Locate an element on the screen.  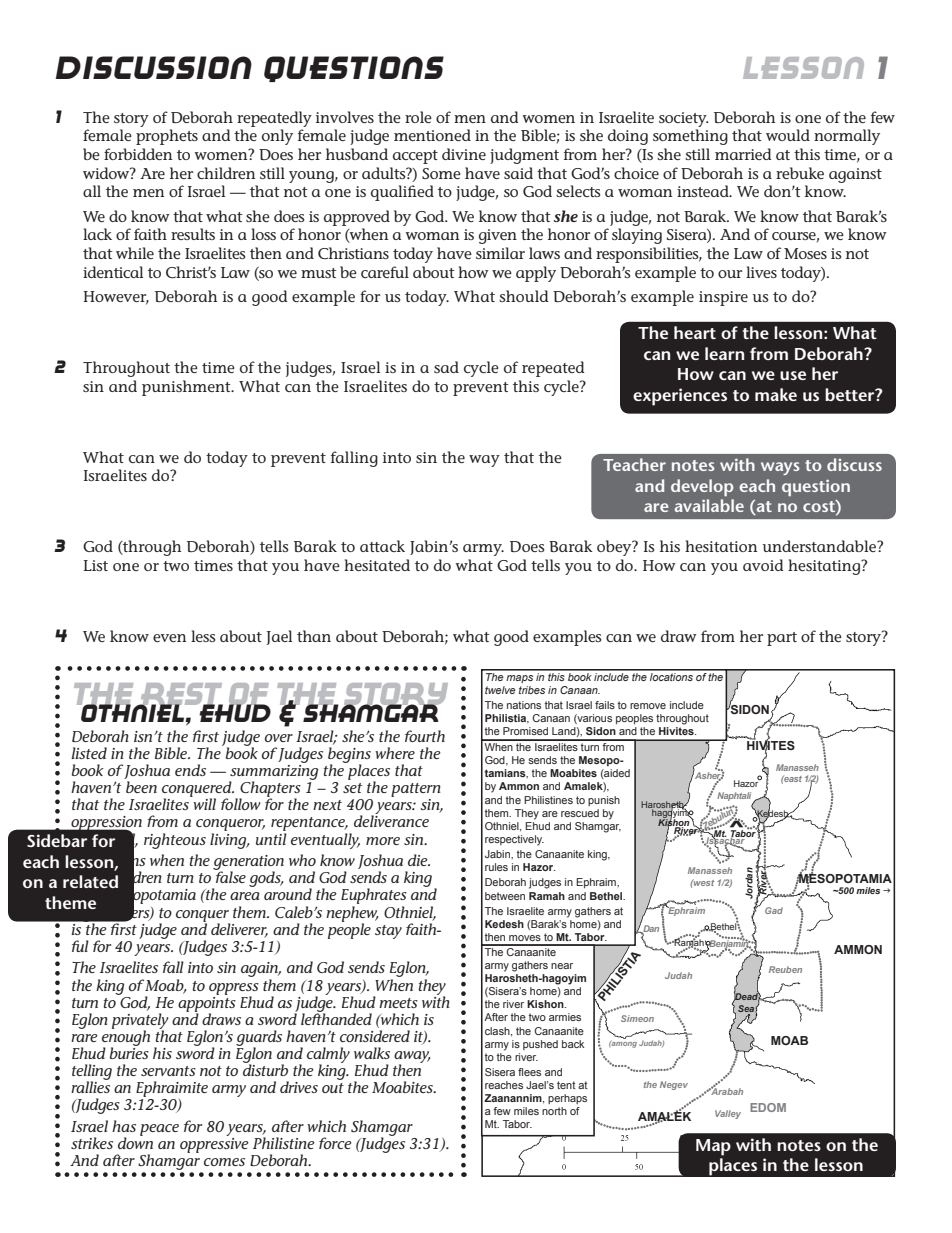
stay is located at coordinates (388, 932).
